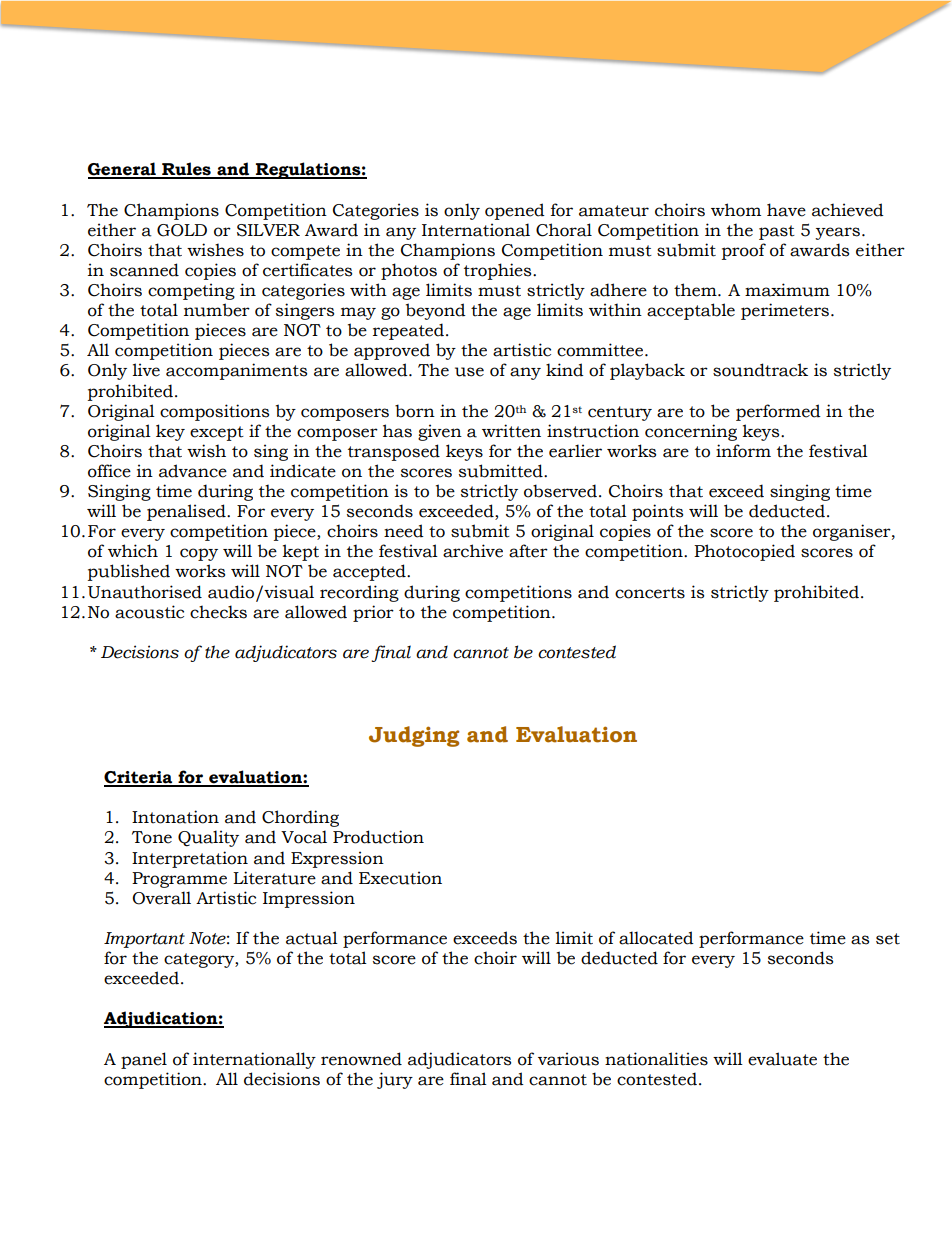 The height and width of the screenshot is (1233, 952). What do you see at coordinates (218, 612) in the screenshot?
I see `checks` at bounding box center [218, 612].
